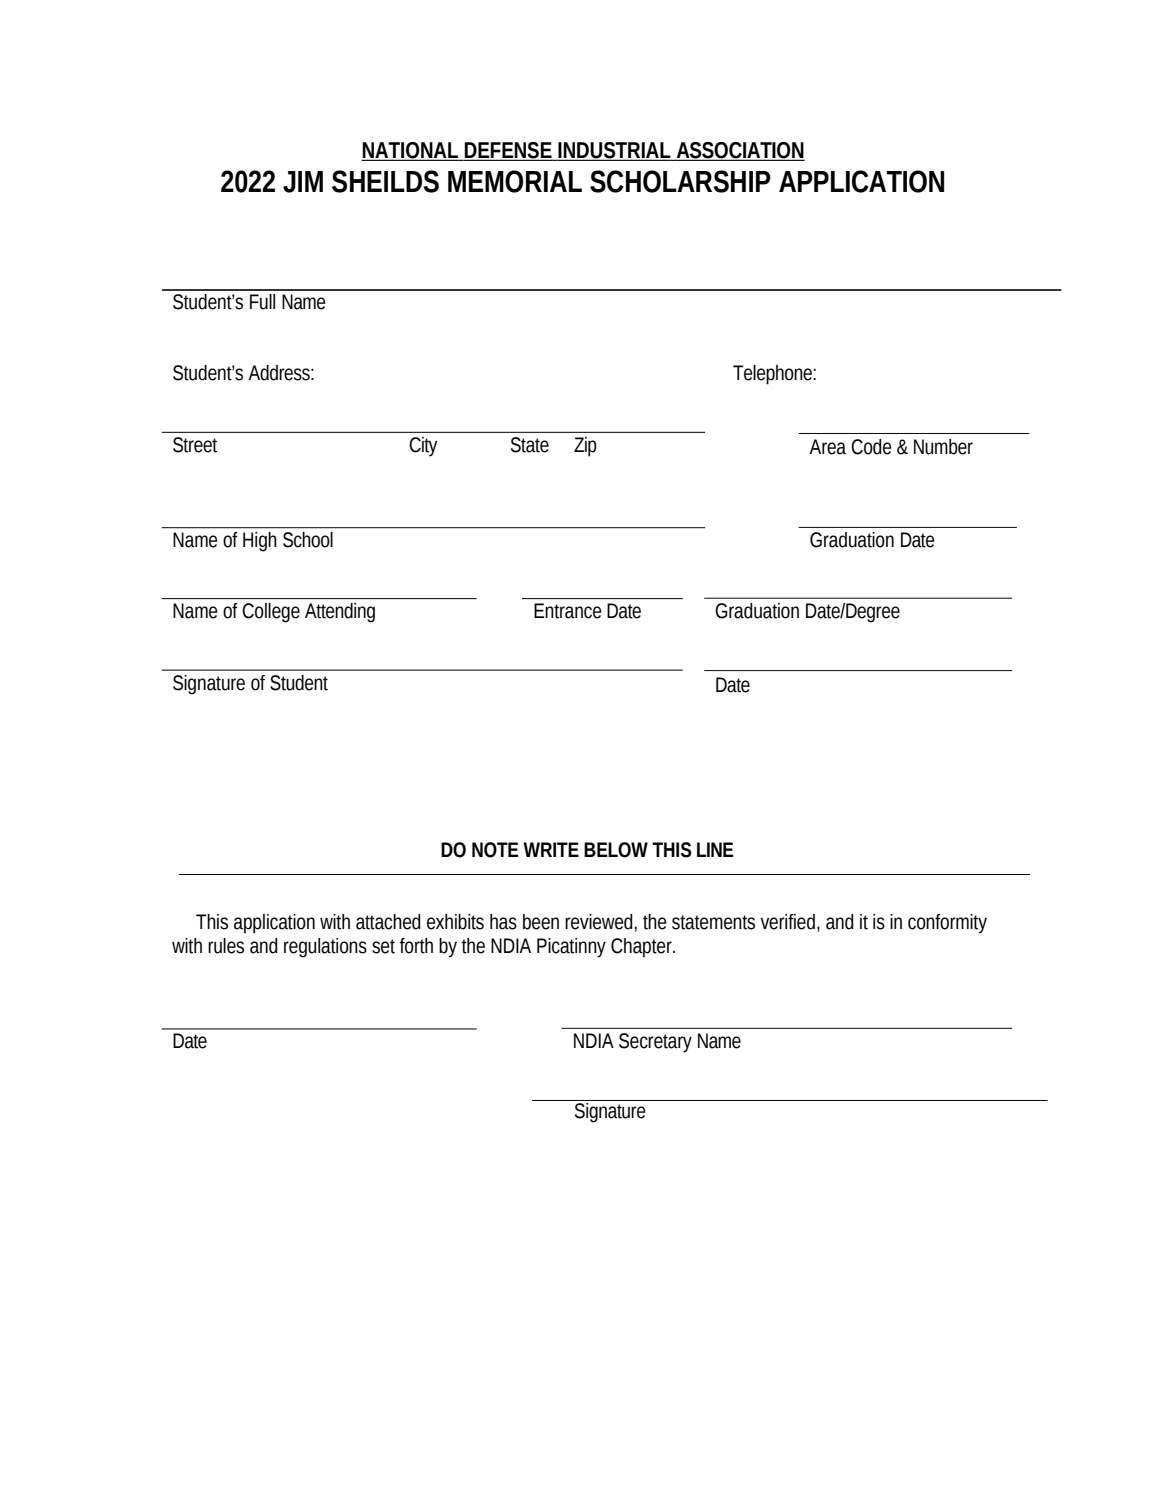 This screenshot has width=1166, height=1510. What do you see at coordinates (271, 613) in the screenshot?
I see `College` at bounding box center [271, 613].
